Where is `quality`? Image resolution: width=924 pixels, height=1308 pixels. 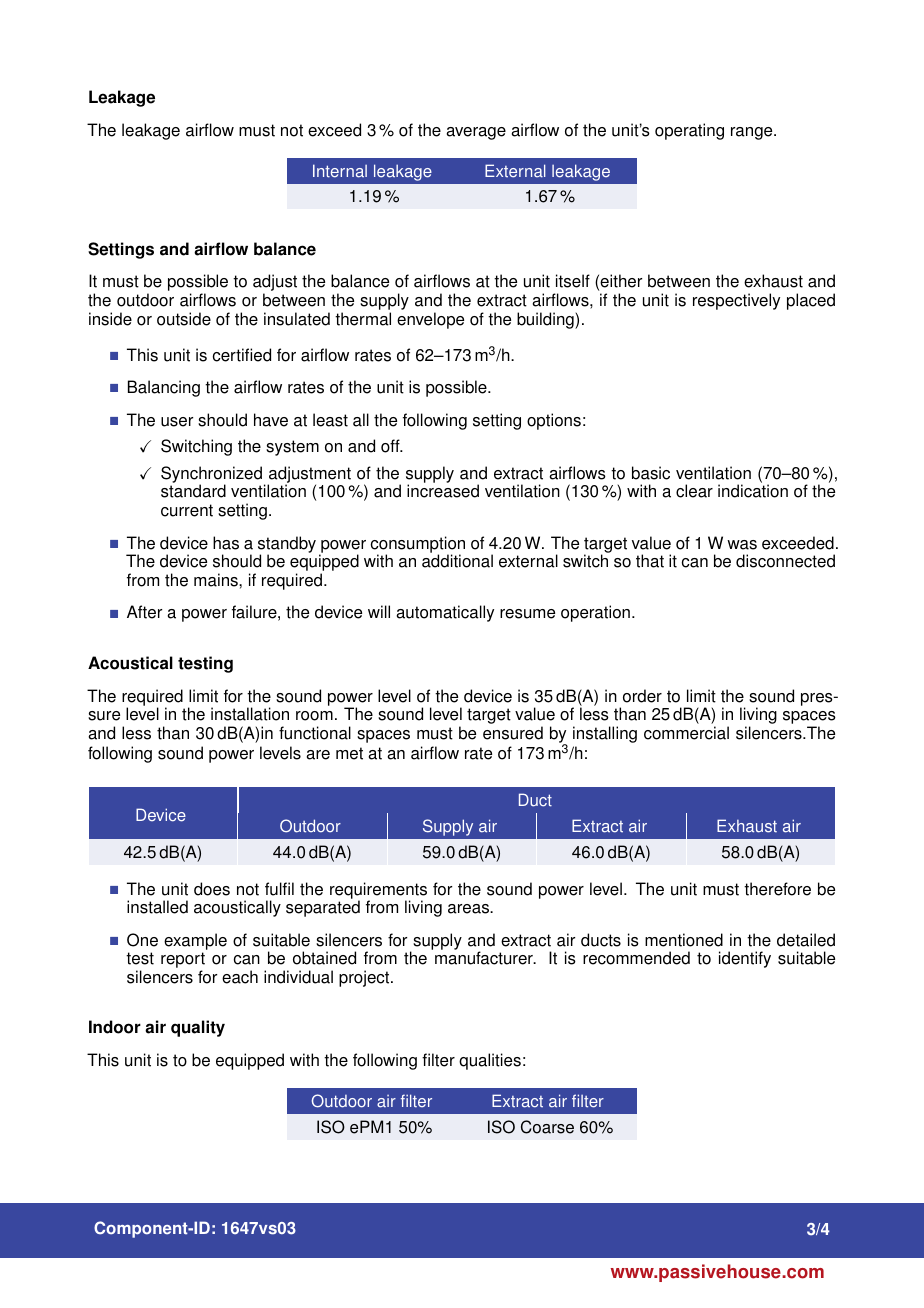
quality is located at coordinates (198, 1028).
